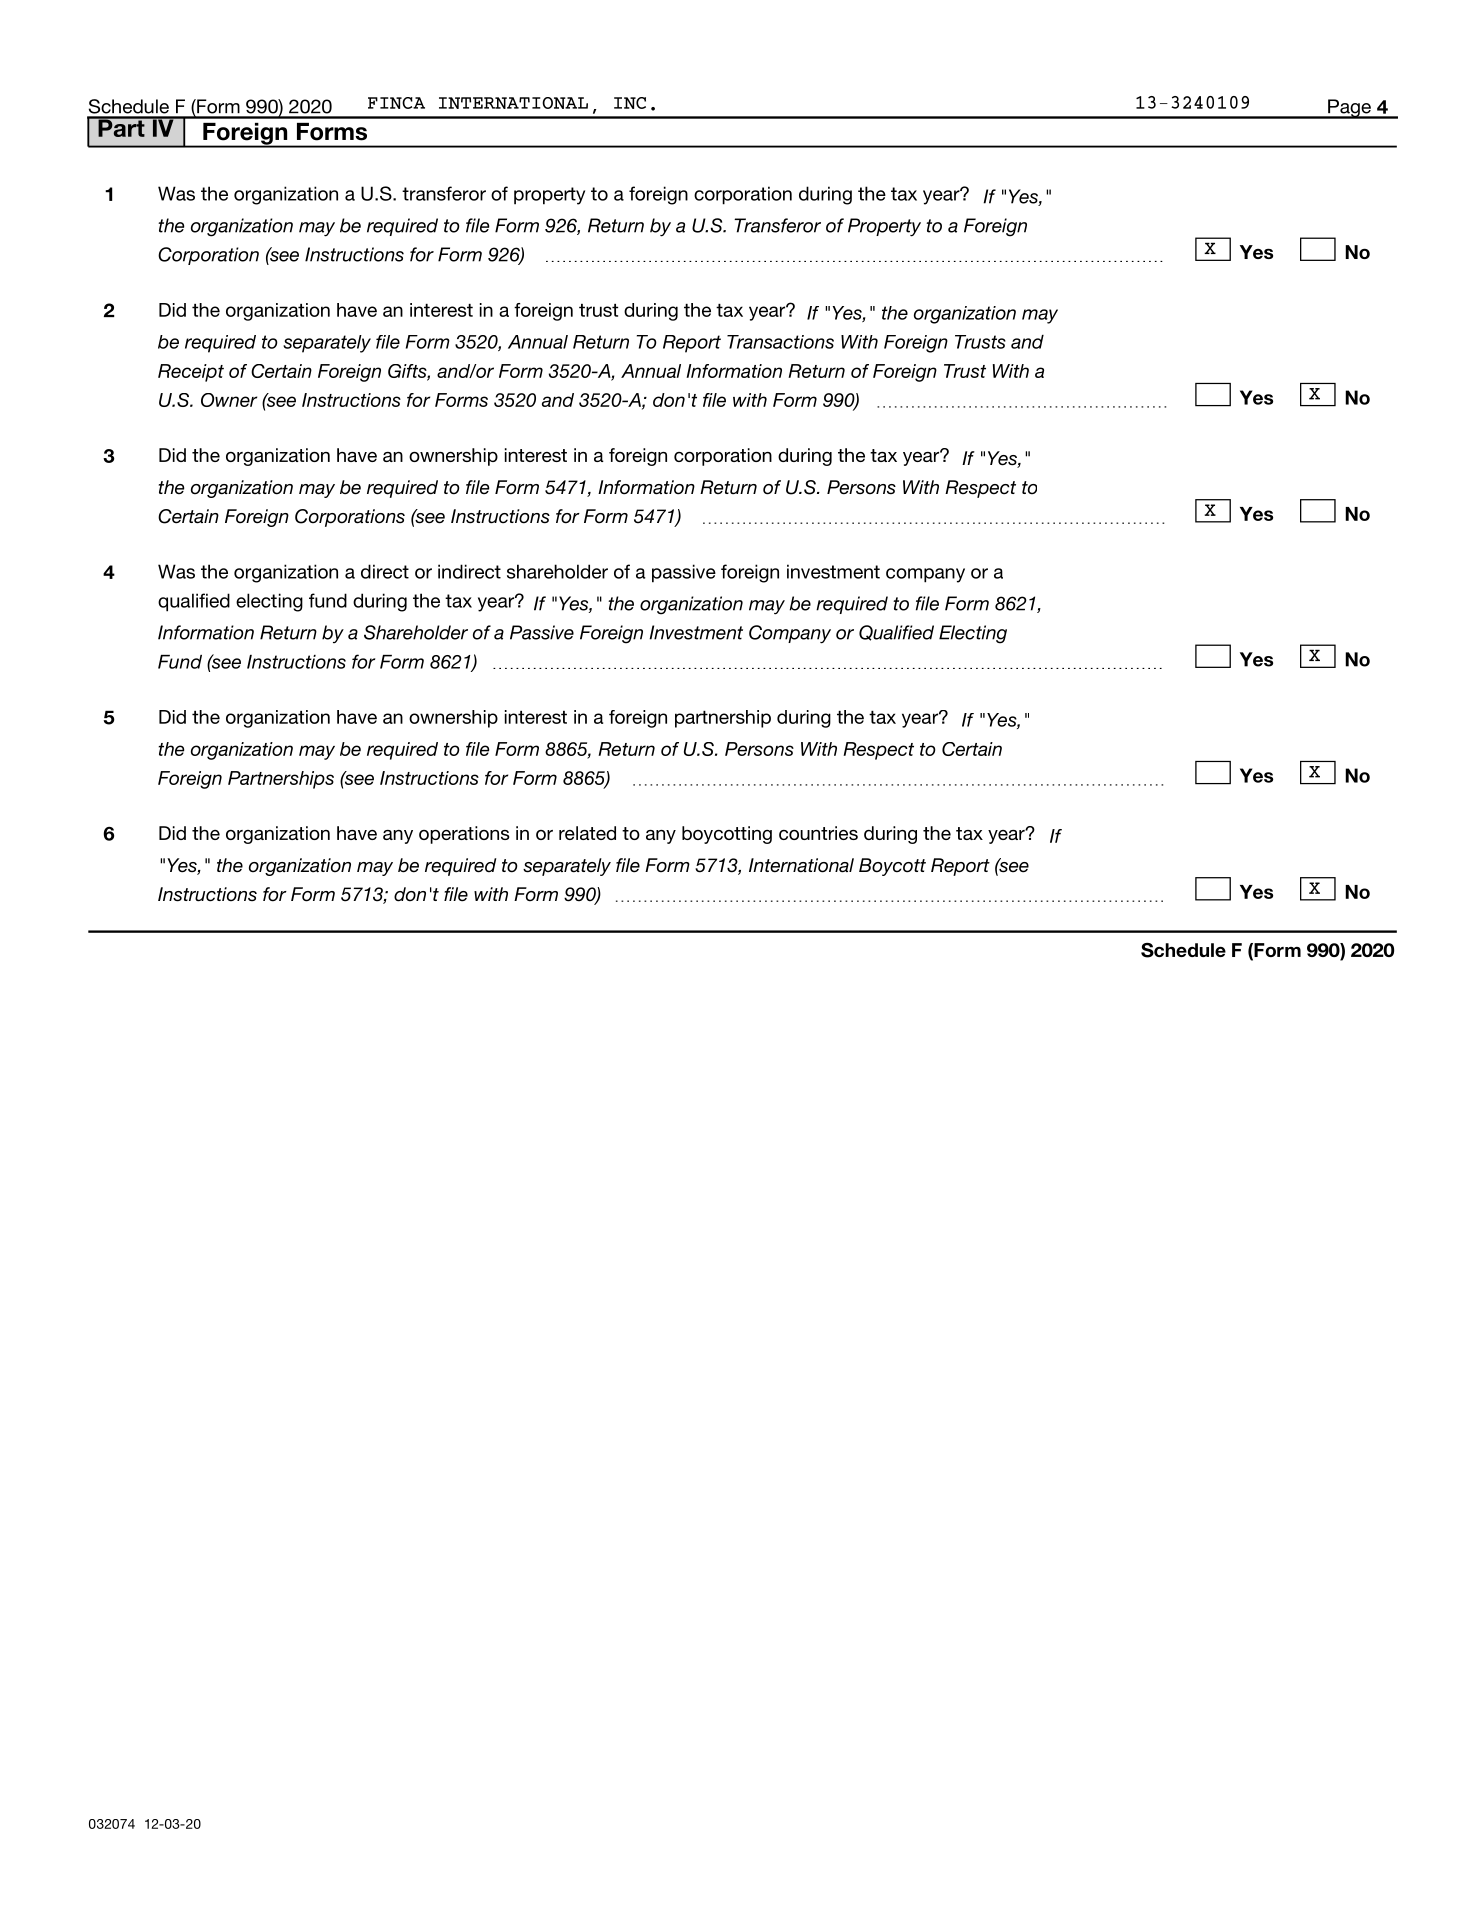  I want to click on operations, so click(464, 835).
